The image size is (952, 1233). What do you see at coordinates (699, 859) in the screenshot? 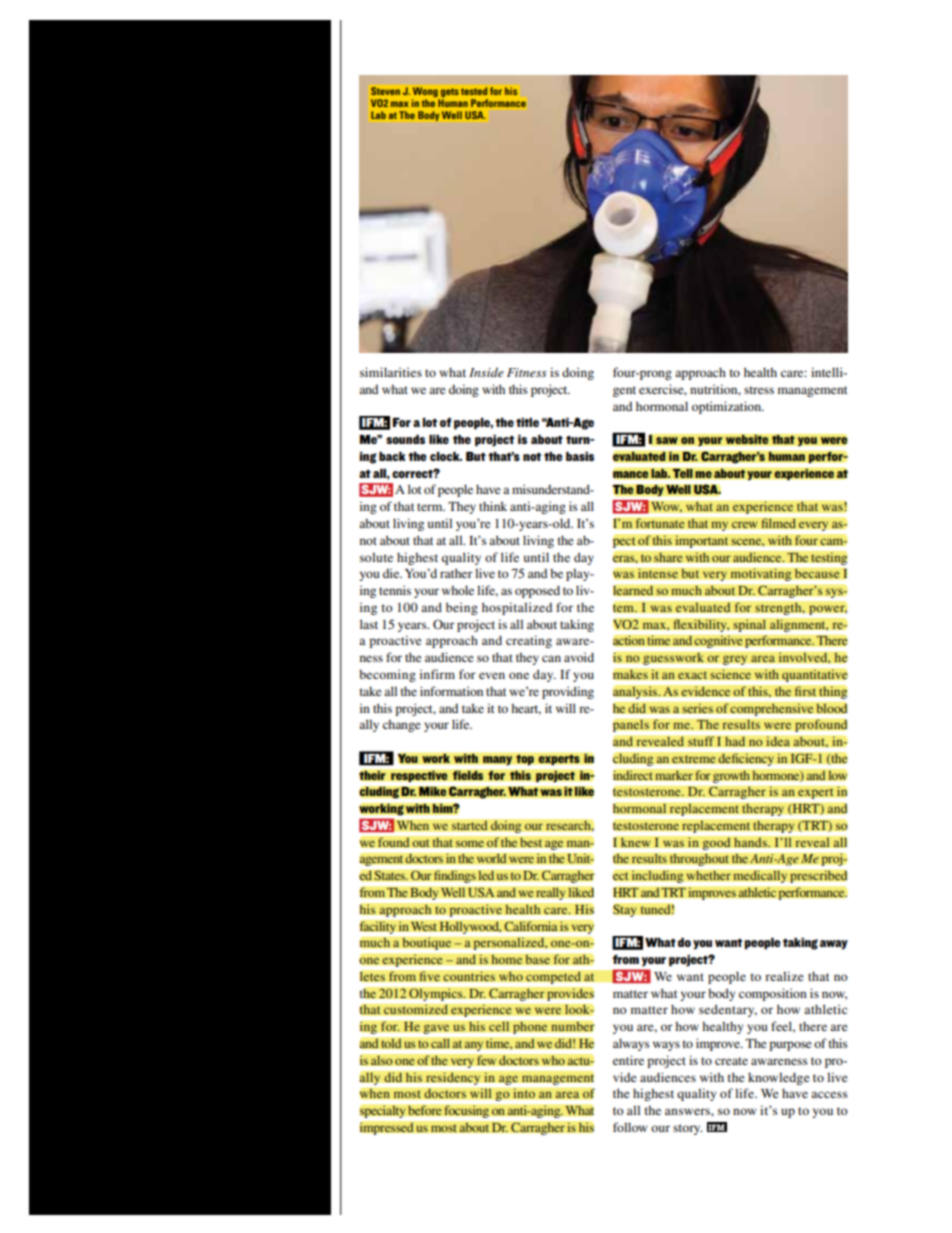
I see `throughout` at bounding box center [699, 859].
